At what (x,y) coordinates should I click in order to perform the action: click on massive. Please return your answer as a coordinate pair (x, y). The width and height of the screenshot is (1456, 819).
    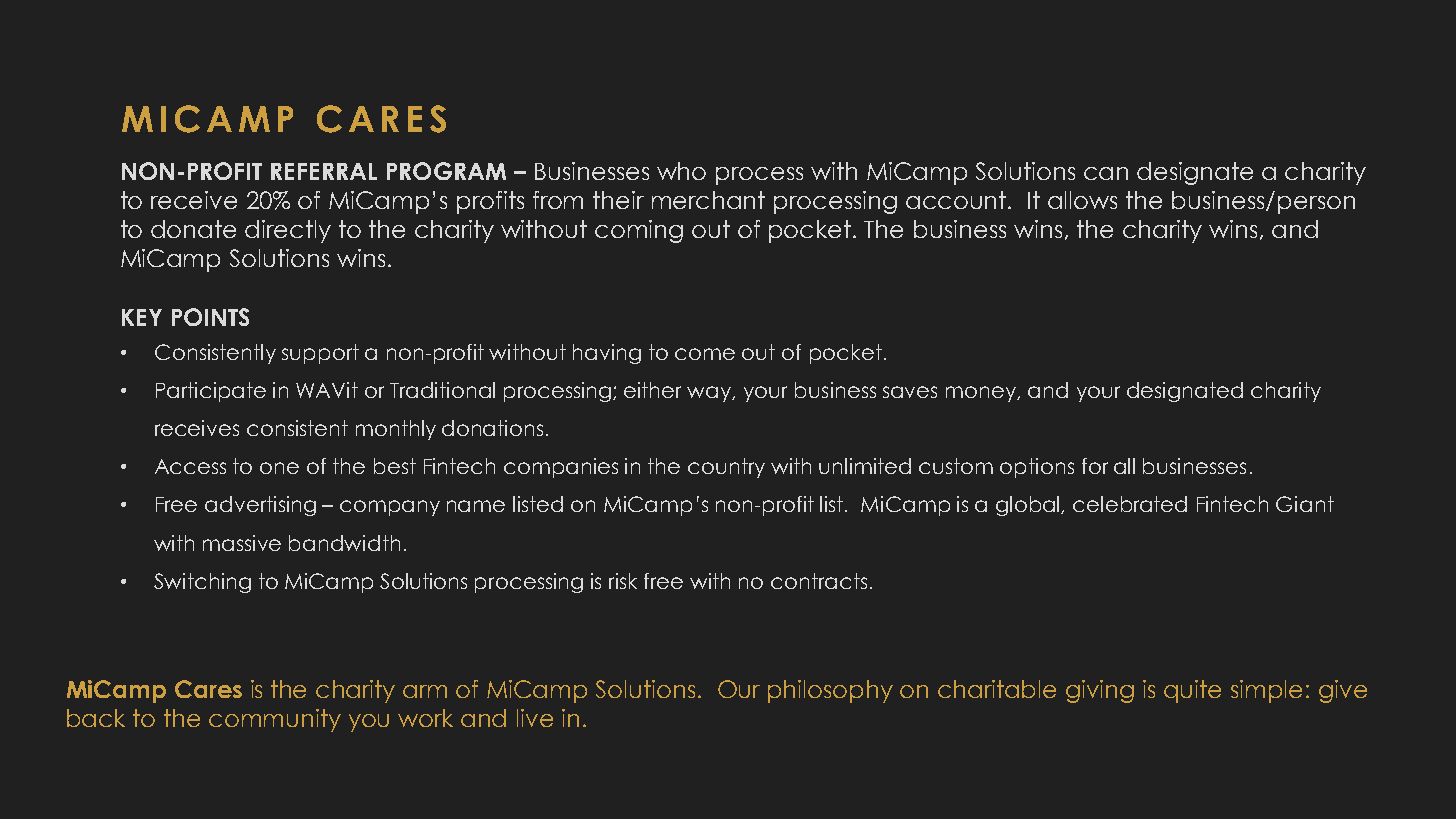
    Looking at the image, I should click on (242, 543).
